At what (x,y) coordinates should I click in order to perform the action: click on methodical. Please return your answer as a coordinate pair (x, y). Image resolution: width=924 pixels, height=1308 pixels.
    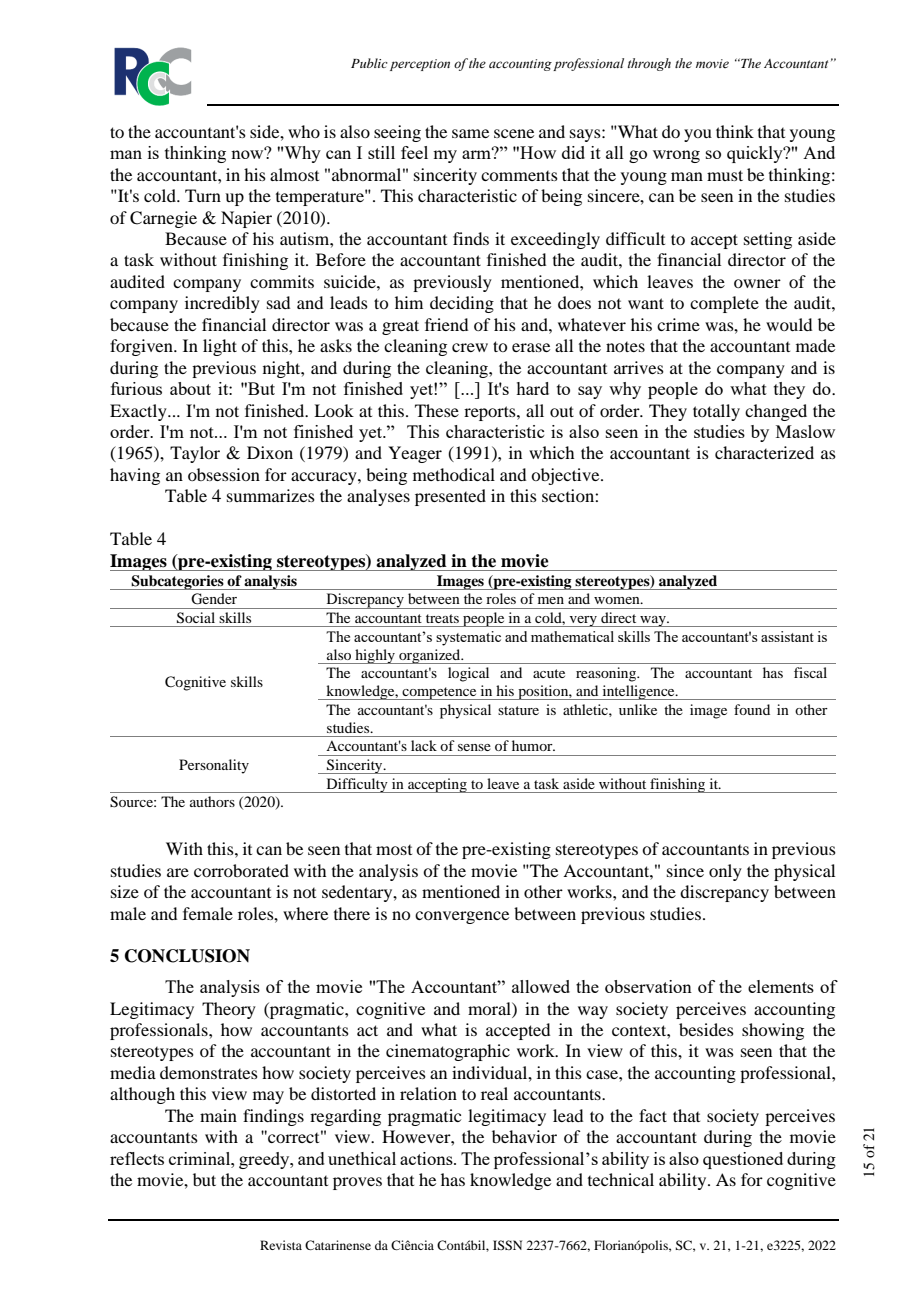
    Looking at the image, I should click on (454, 474).
